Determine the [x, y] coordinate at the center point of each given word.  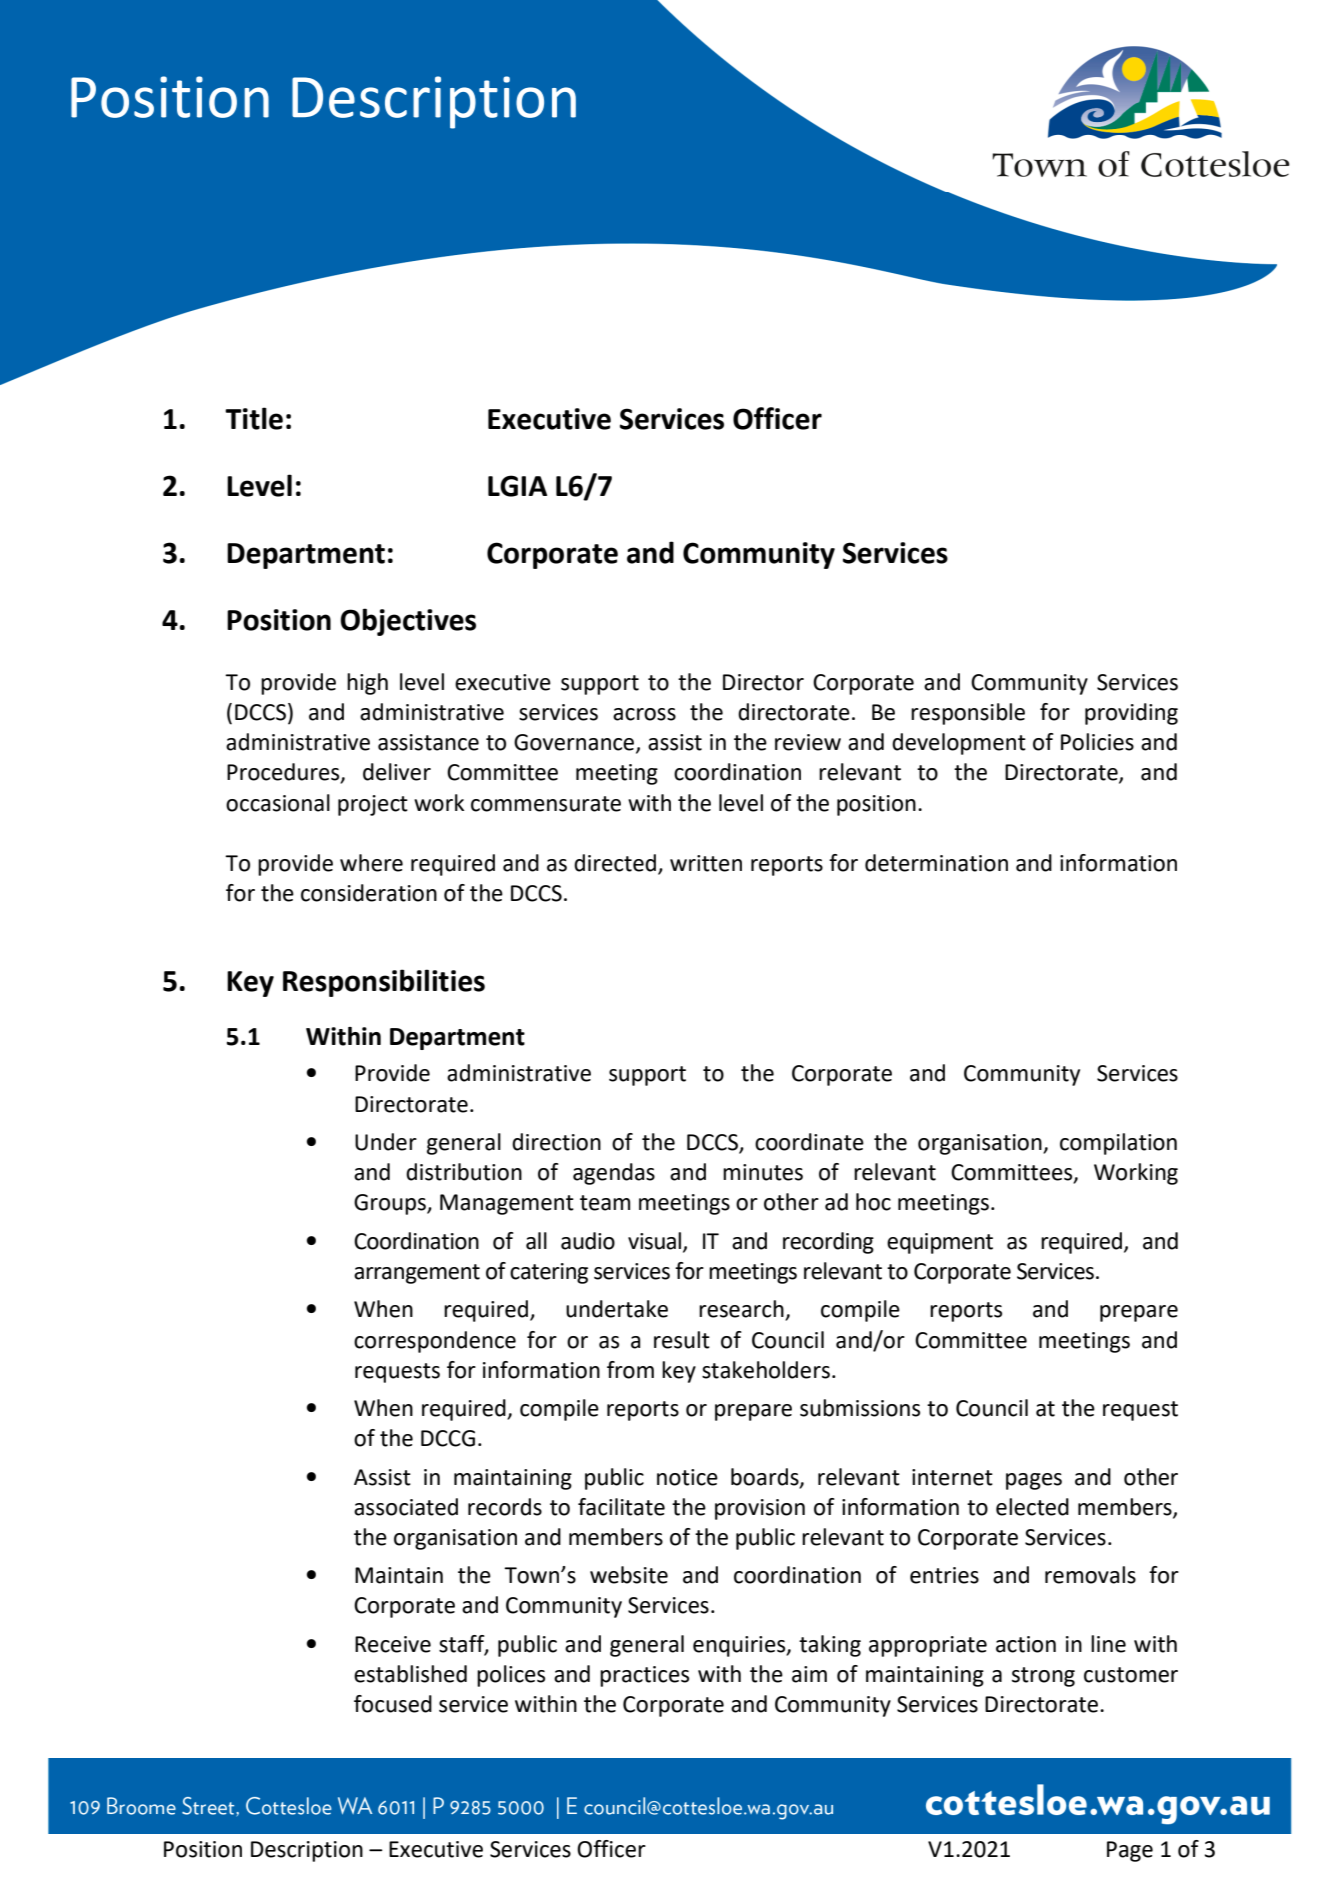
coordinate [809, 1142]
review [808, 742]
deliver [397, 772]
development [959, 744]
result [682, 1340]
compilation [1118, 1144]
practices [644, 1676]
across [644, 714]
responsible [968, 714]
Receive [393, 1644]
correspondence [435, 1342]
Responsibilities [384, 983]
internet [952, 1477]
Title [254, 418]
